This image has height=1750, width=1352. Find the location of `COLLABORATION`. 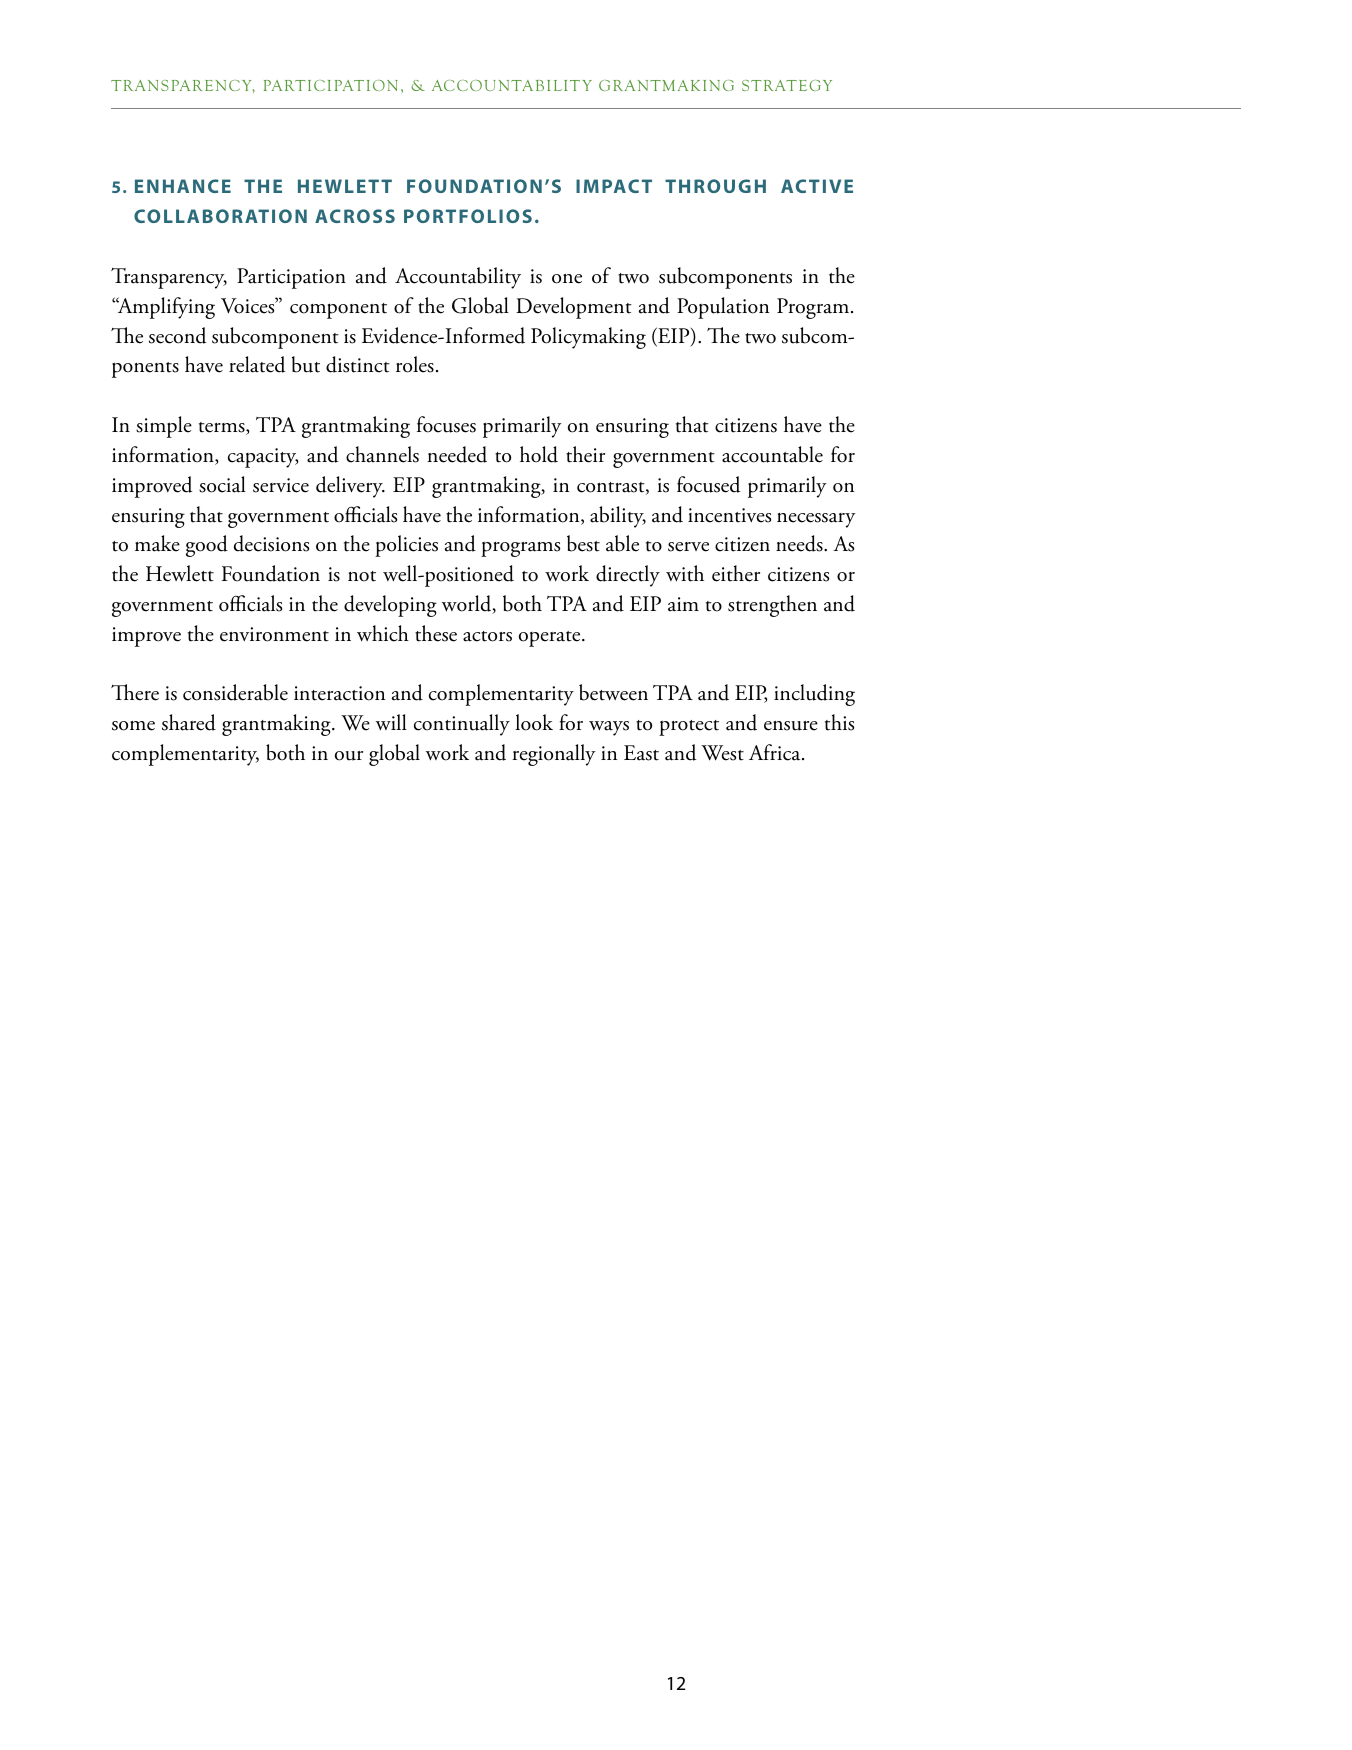

COLLABORATION is located at coordinates (220, 216).
